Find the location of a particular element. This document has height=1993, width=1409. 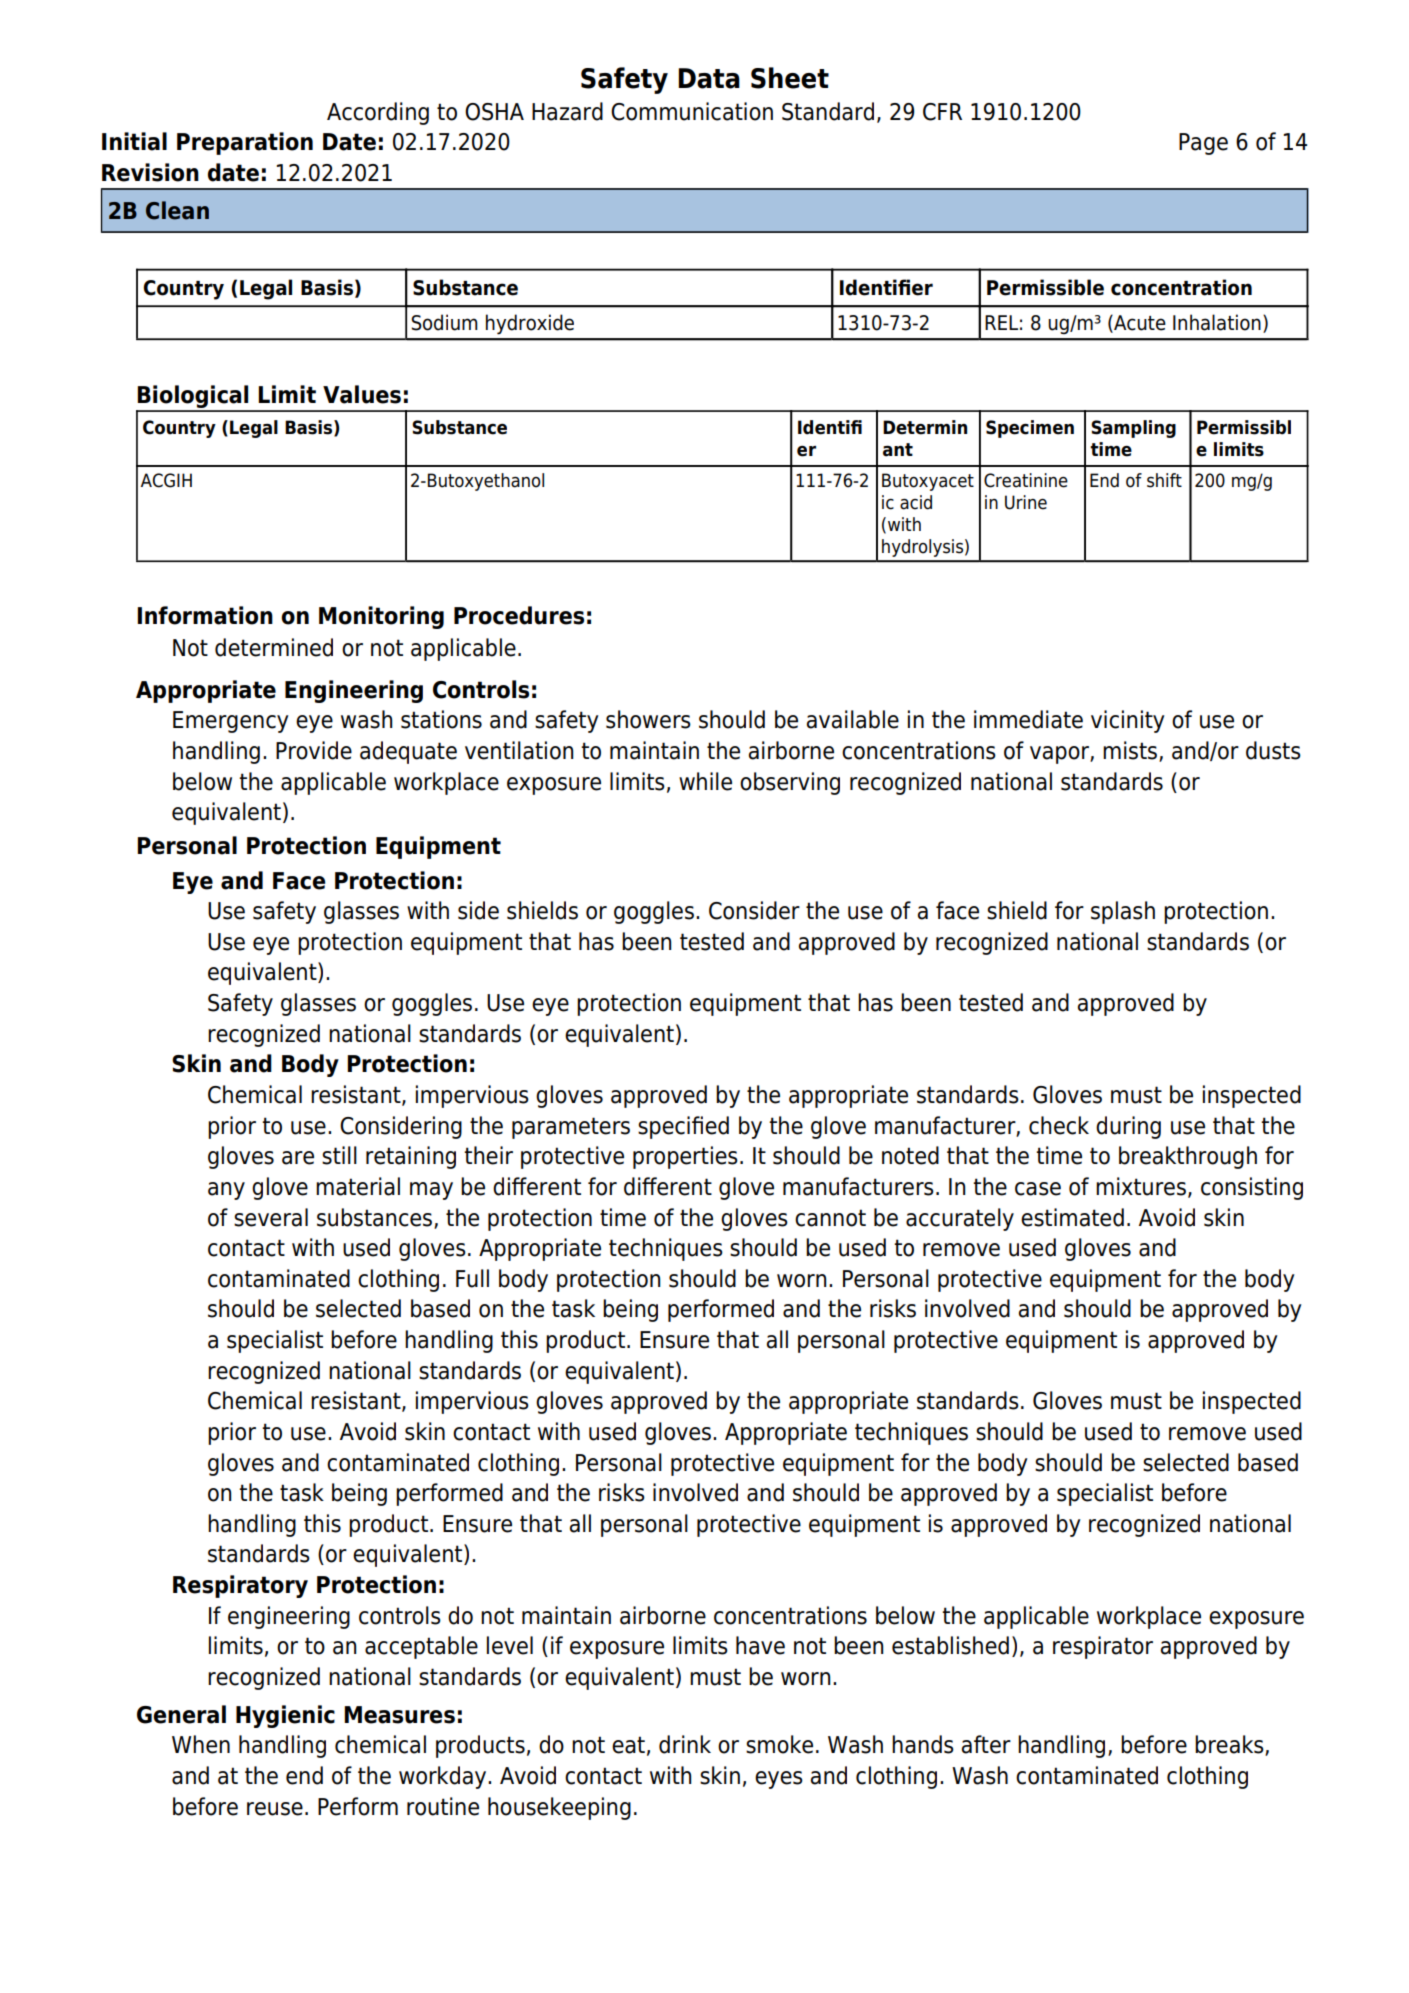

drink is located at coordinates (685, 1744).
